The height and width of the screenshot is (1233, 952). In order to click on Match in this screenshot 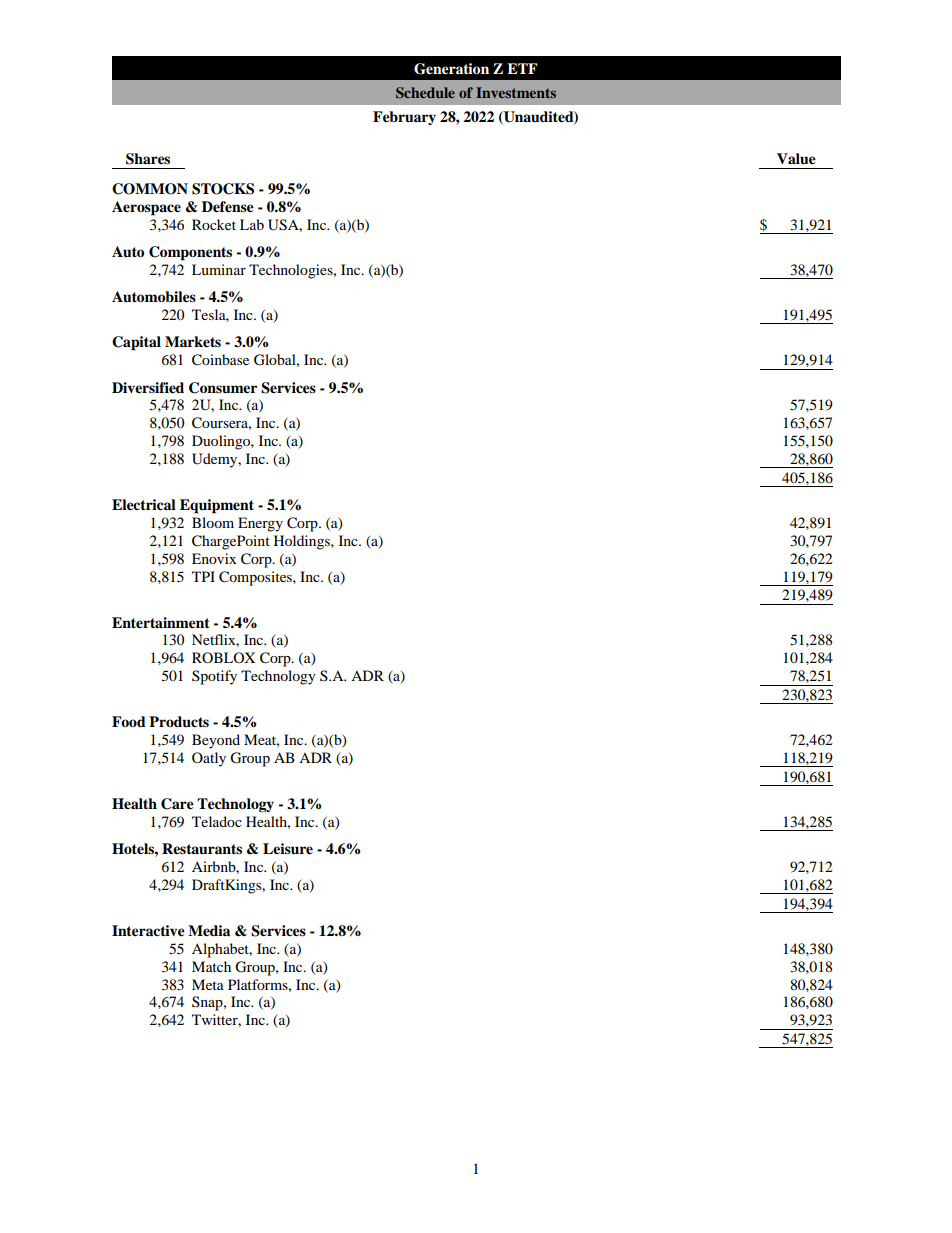, I will do `click(211, 966)`.
